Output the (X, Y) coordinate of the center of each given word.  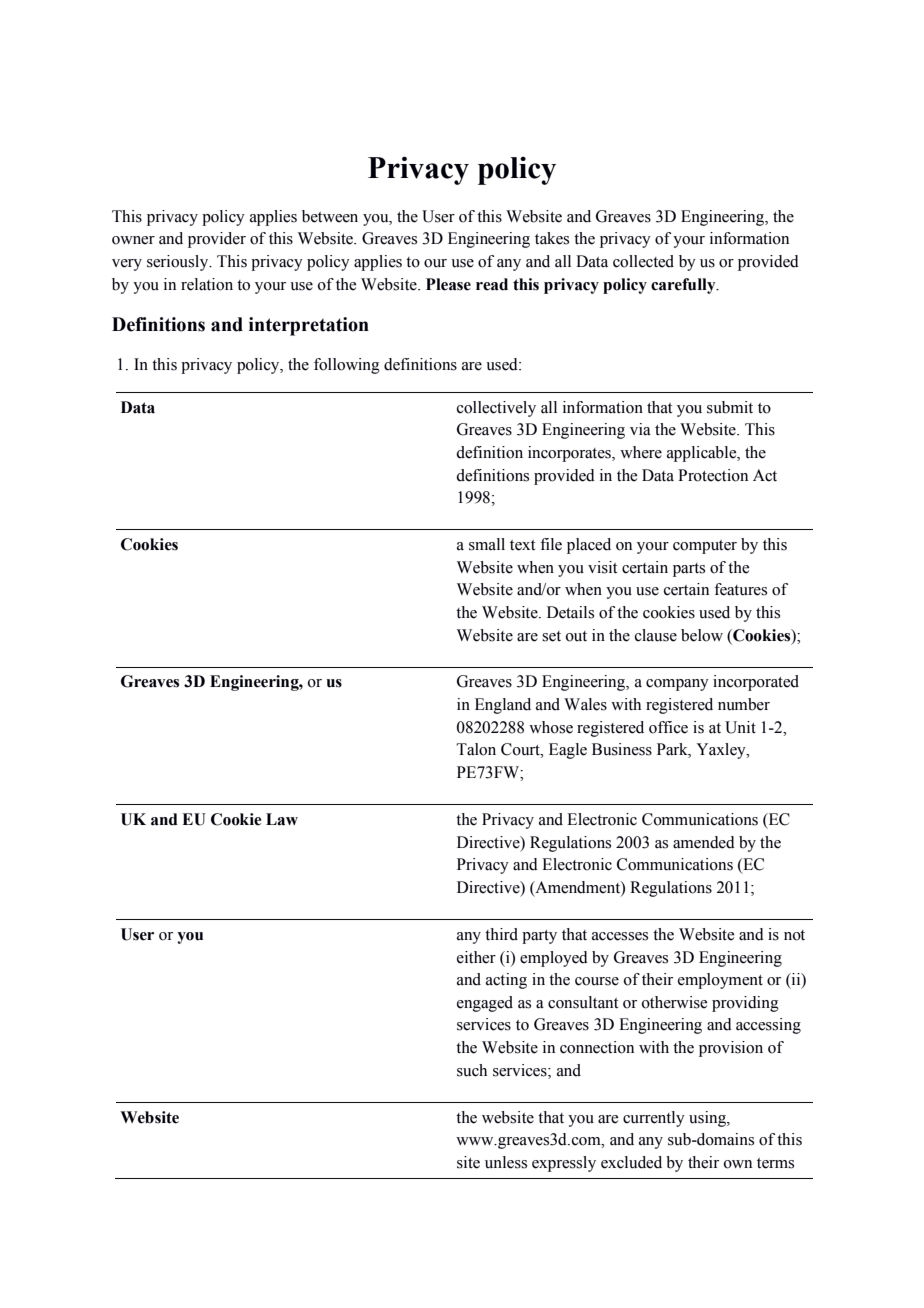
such (472, 1070)
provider (217, 240)
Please (448, 284)
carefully (684, 286)
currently (654, 1119)
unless (506, 1162)
